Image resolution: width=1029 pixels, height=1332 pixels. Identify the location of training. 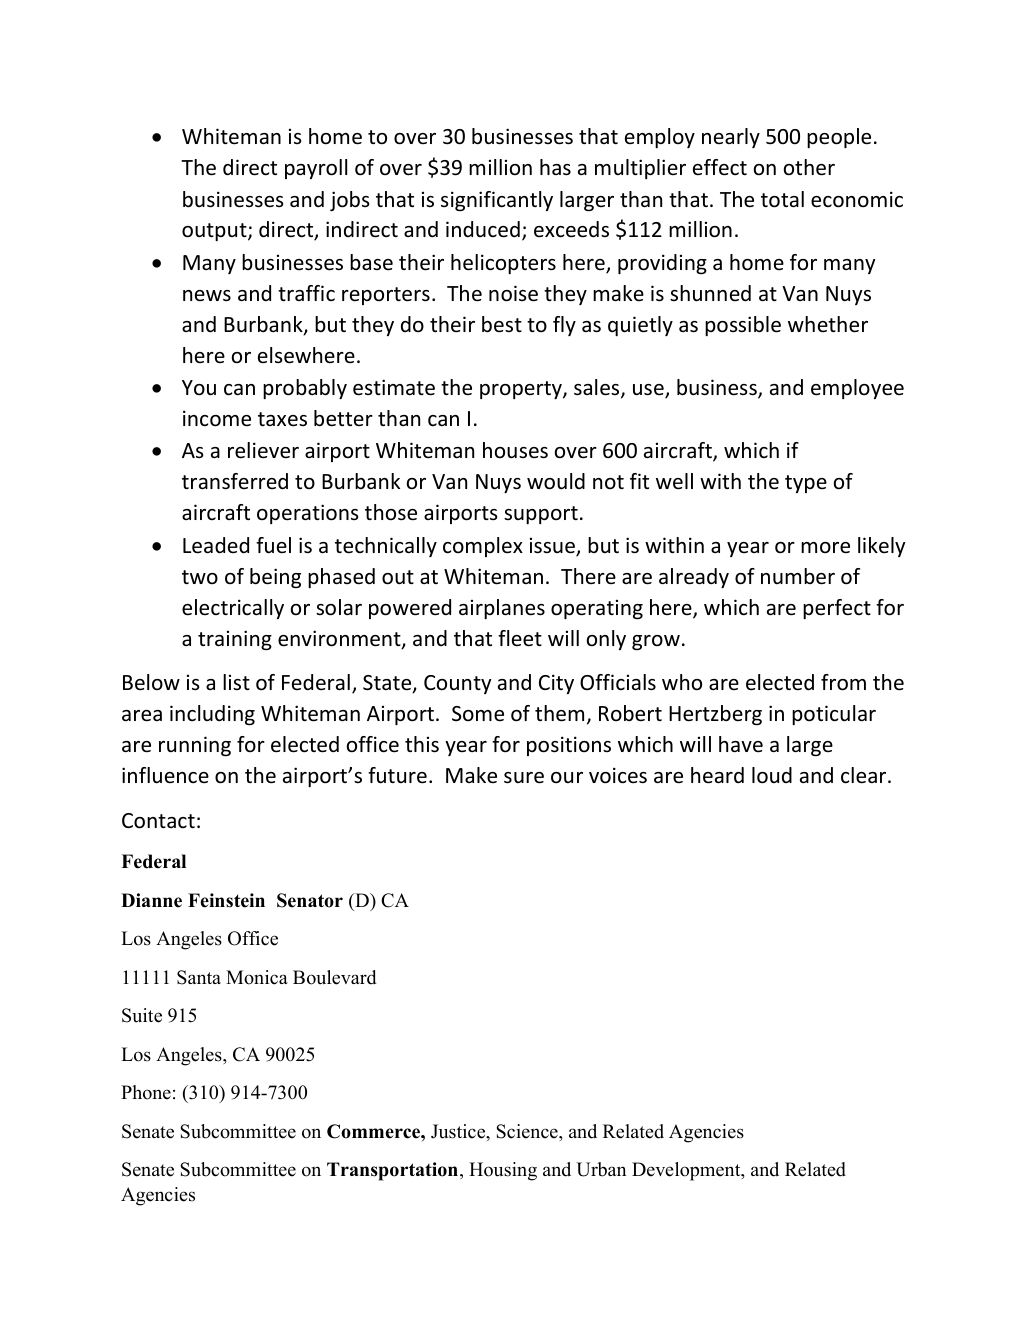
(235, 640).
